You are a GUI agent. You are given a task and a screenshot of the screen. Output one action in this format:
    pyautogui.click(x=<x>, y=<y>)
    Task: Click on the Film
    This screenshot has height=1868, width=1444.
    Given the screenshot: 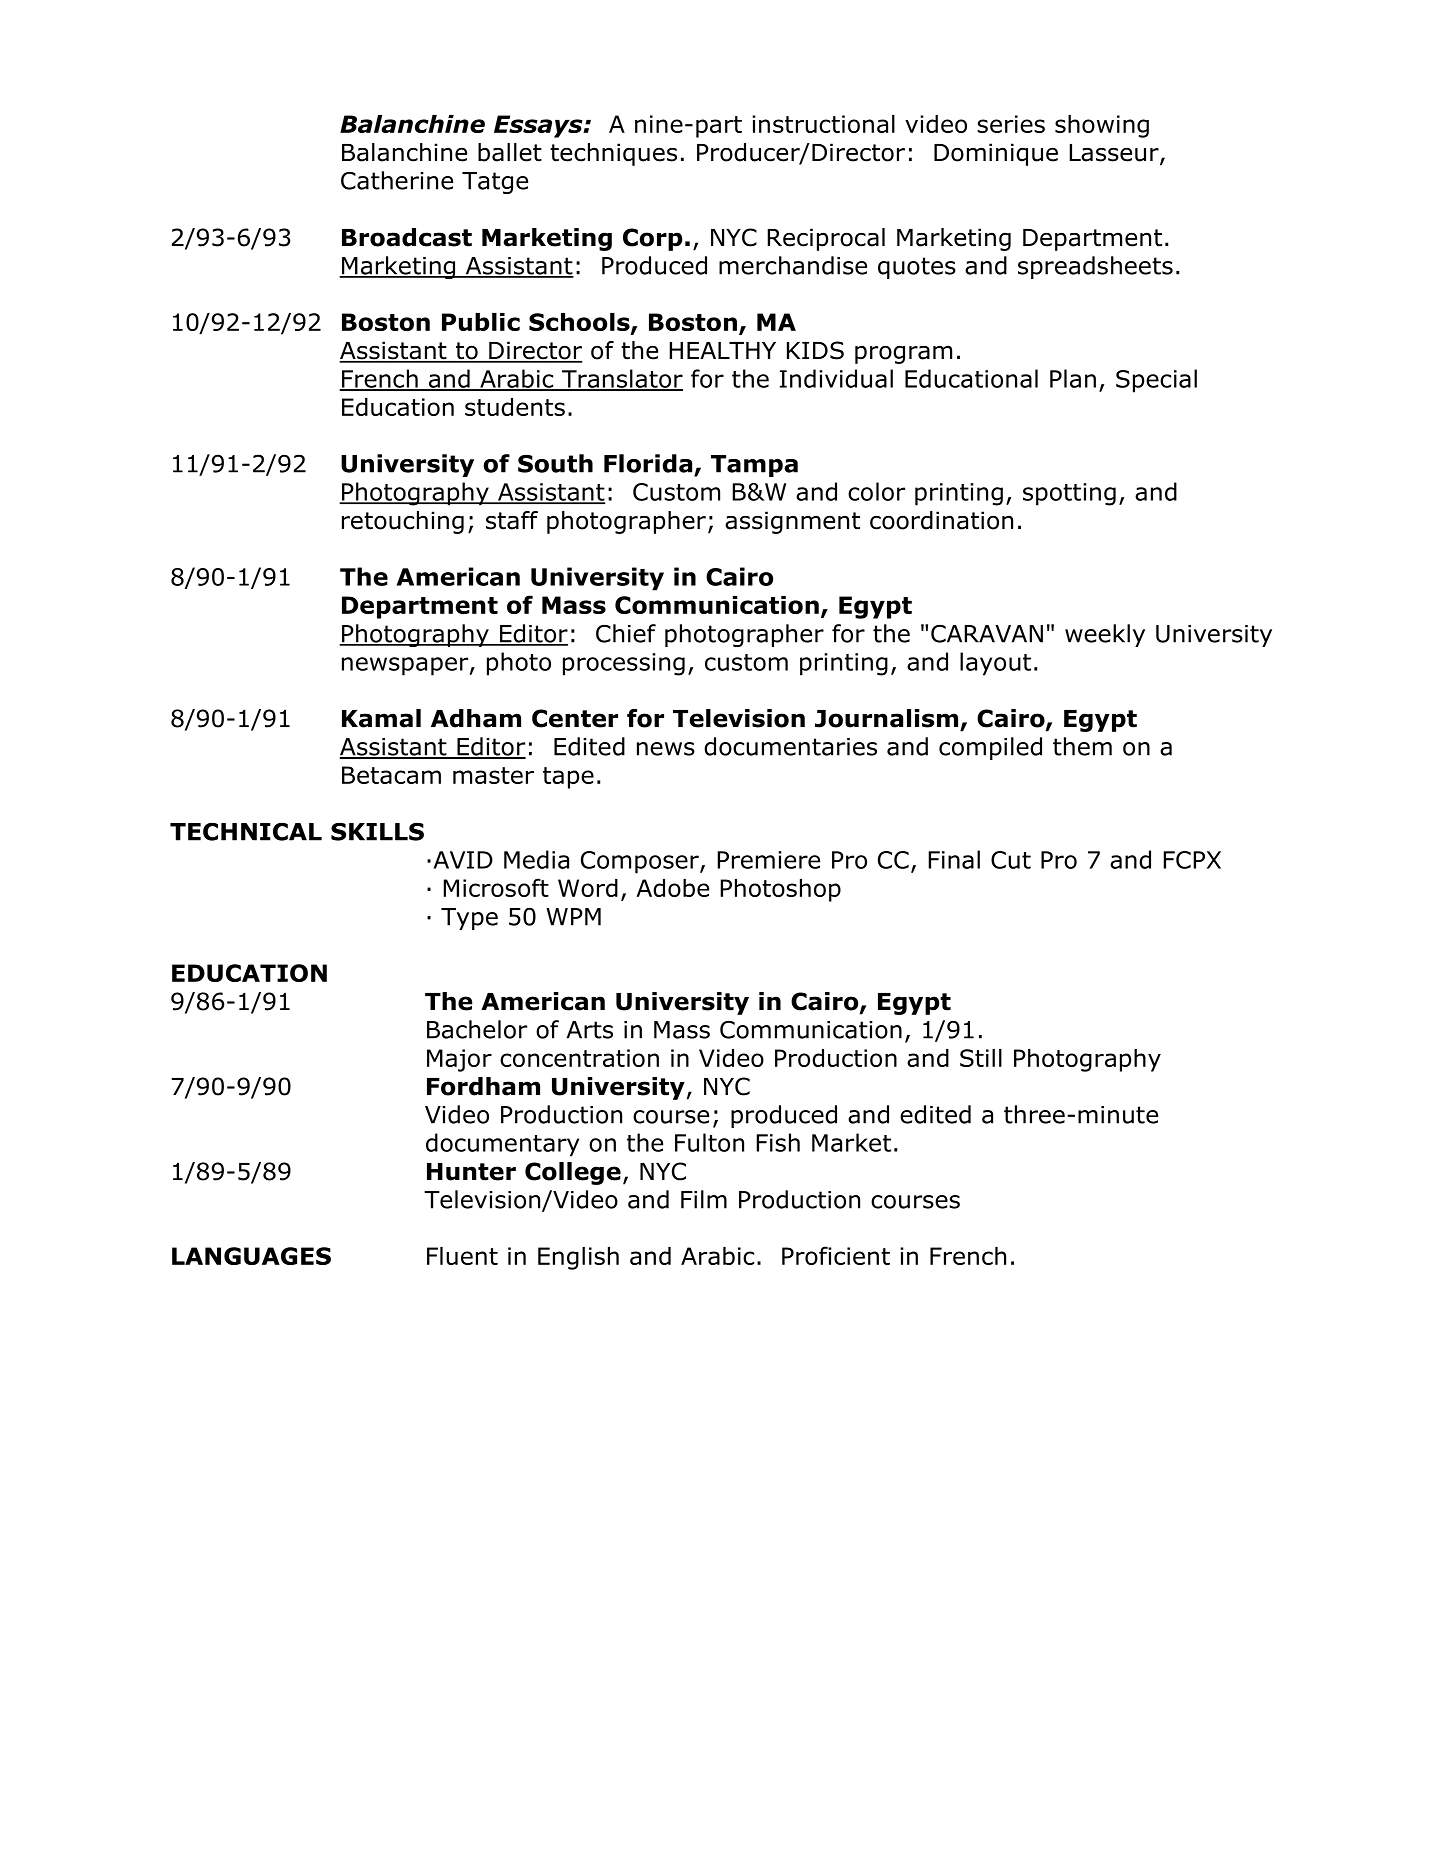 What is the action you would take?
    pyautogui.click(x=704, y=1199)
